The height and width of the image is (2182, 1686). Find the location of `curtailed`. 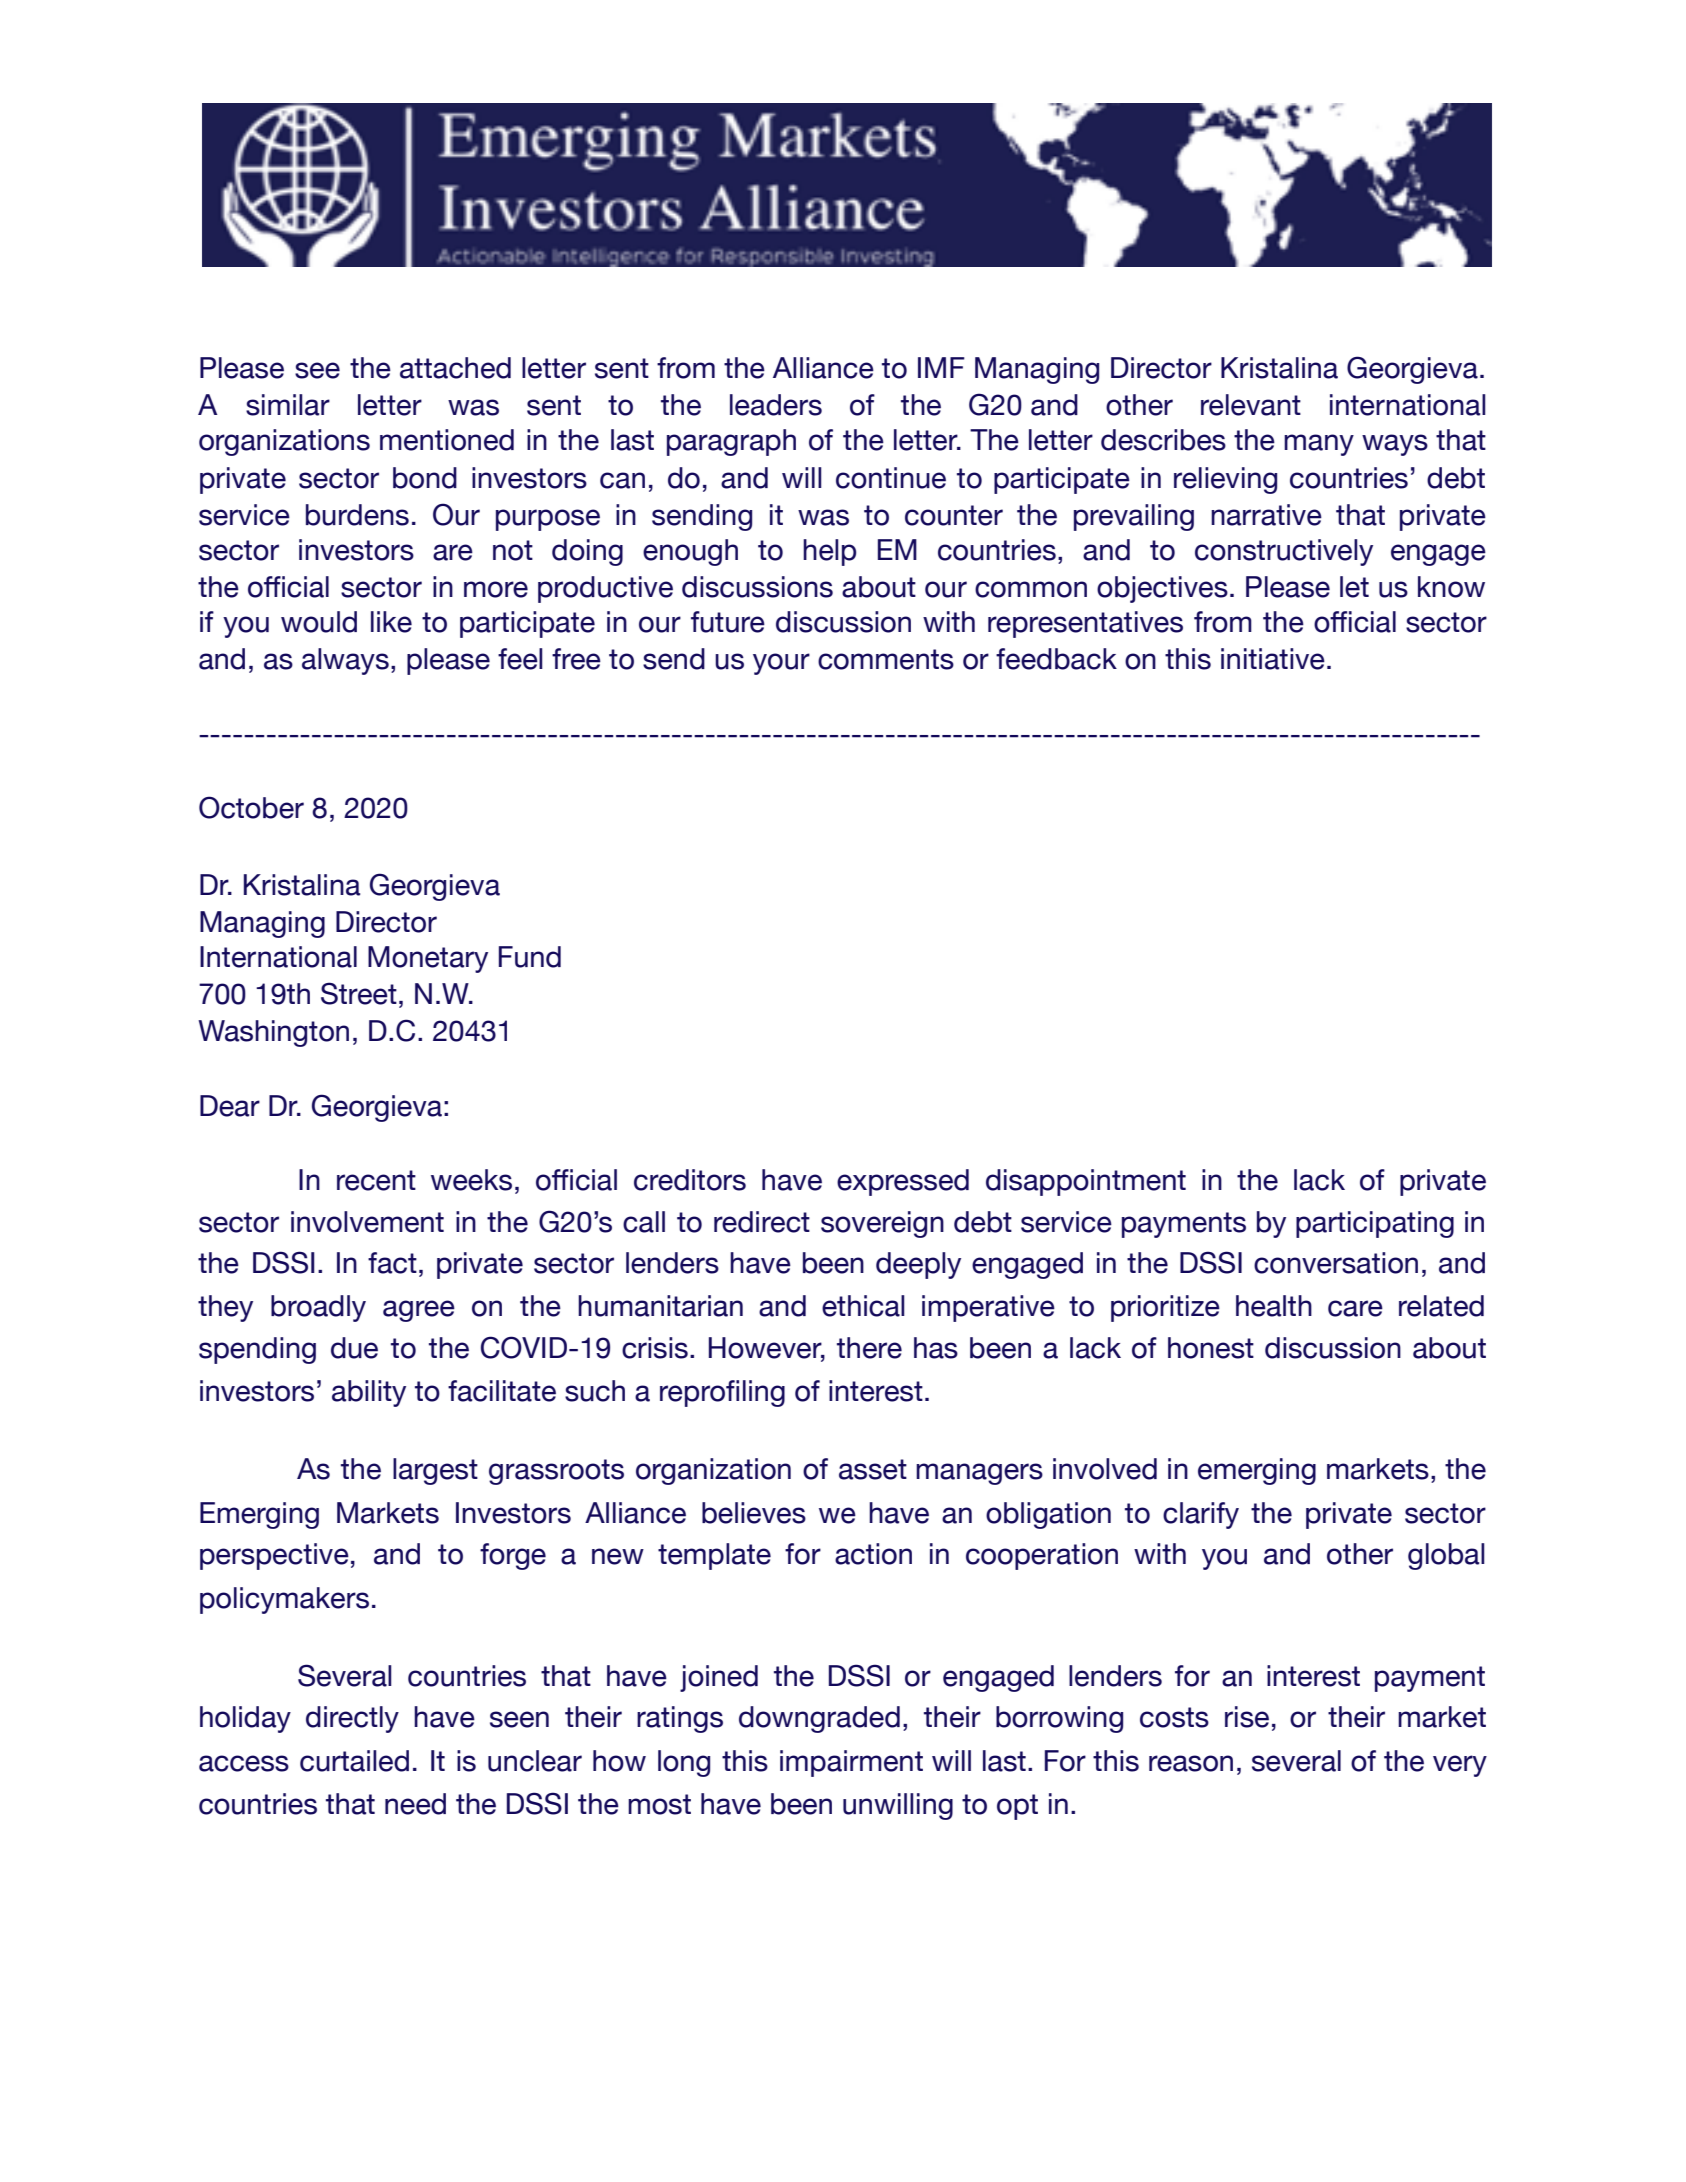

curtailed is located at coordinates (354, 1761).
